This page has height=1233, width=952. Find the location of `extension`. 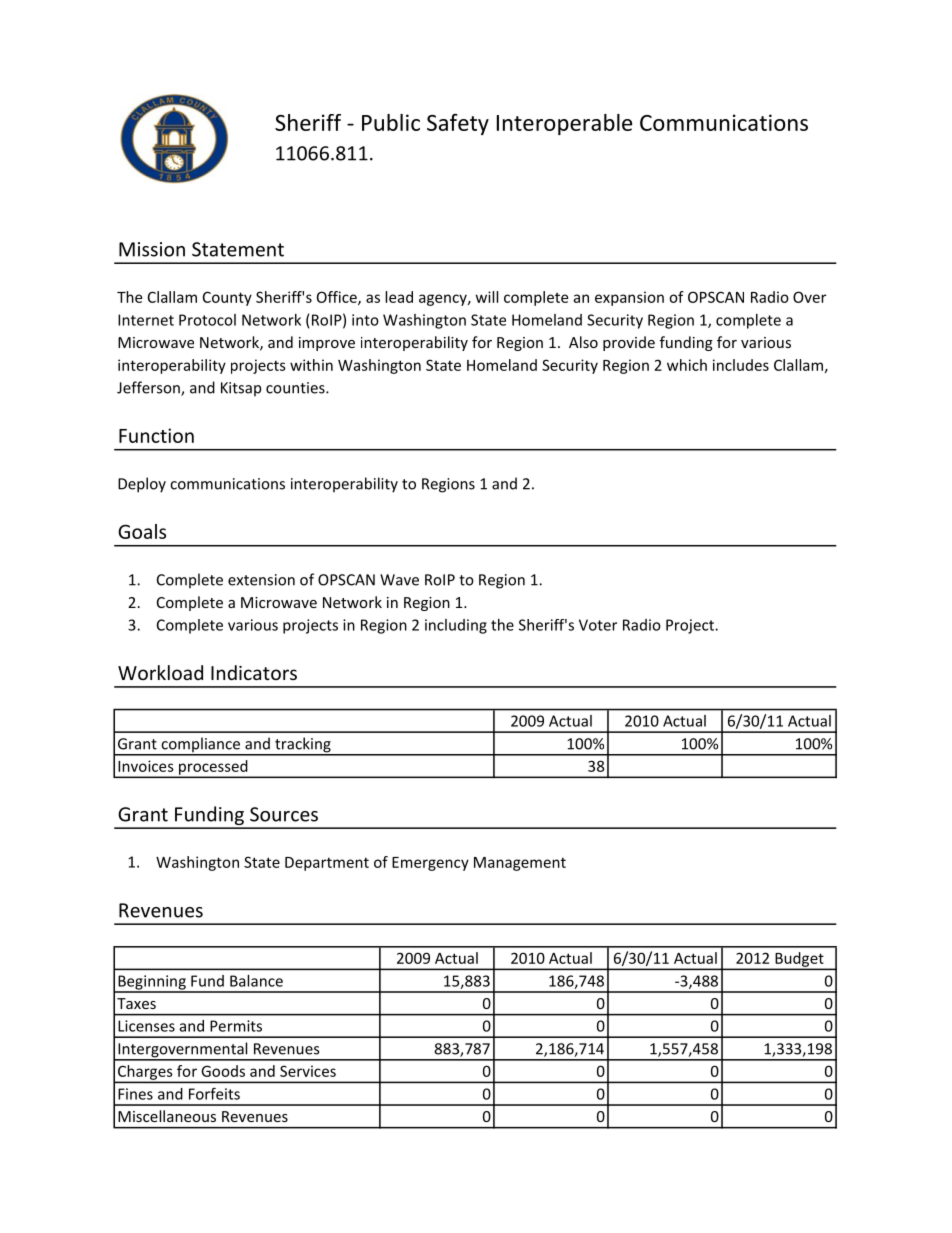

extension is located at coordinates (261, 580).
